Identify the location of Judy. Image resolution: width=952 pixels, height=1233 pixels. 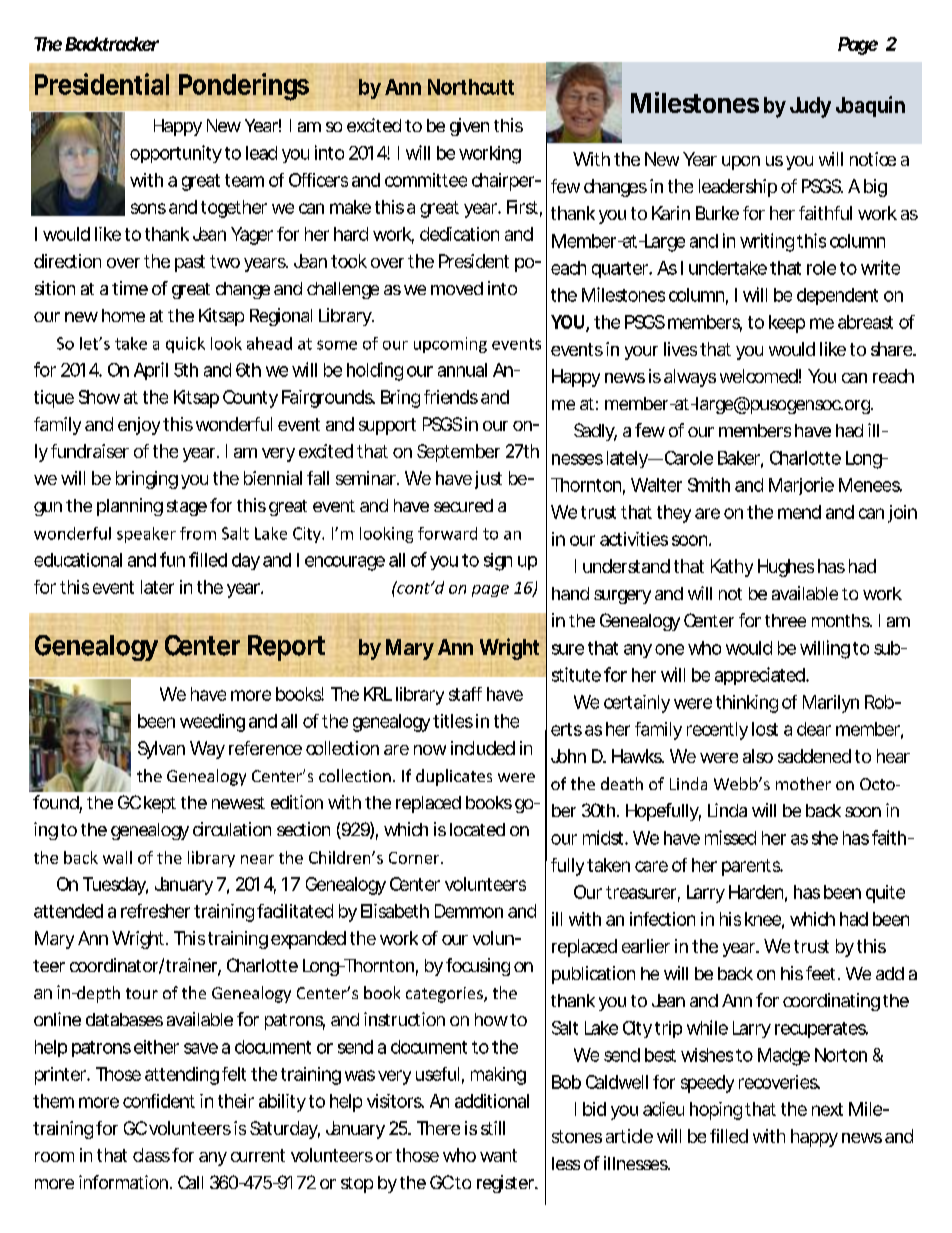
(810, 107).
